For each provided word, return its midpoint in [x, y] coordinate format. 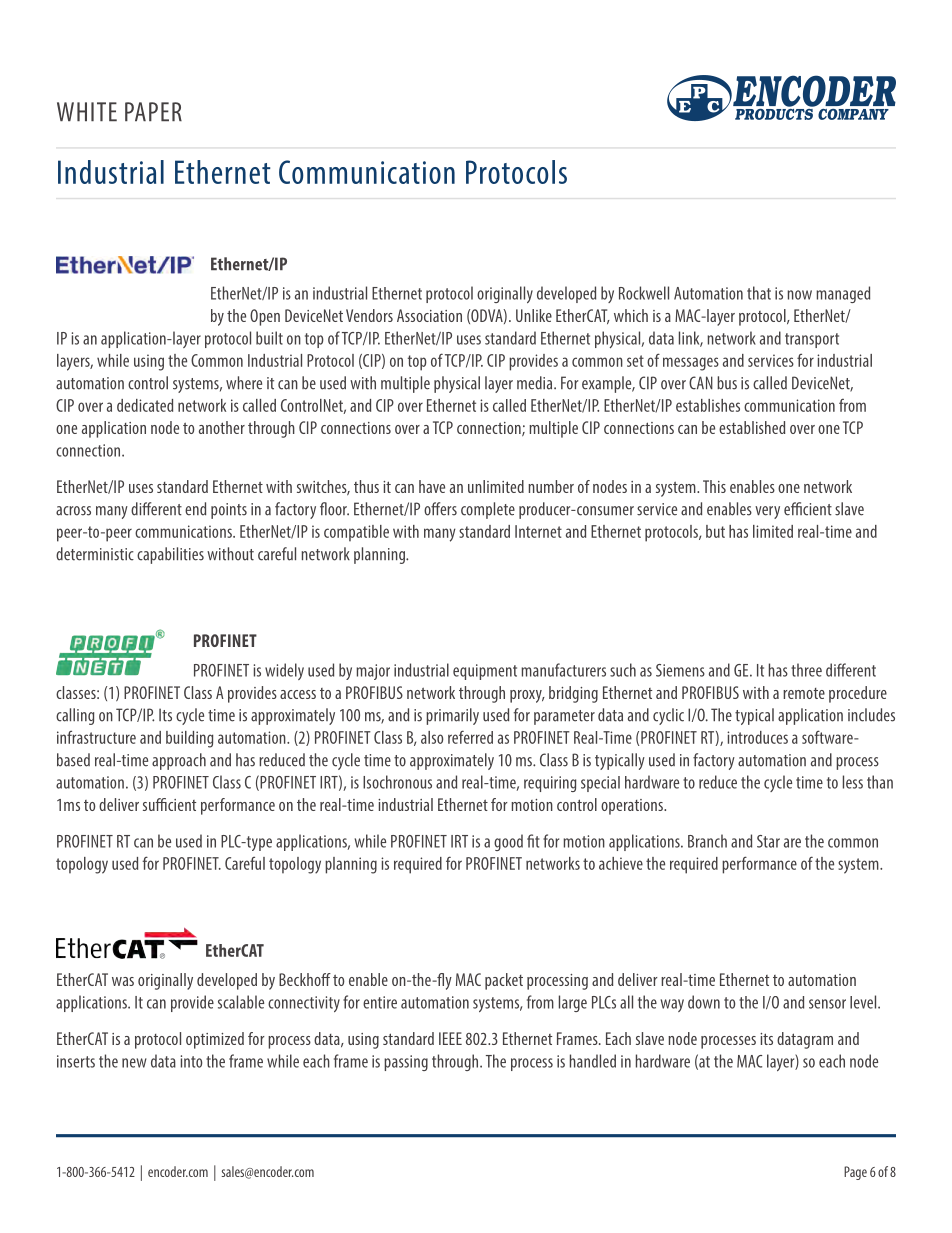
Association [429, 315]
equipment [485, 672]
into [191, 1061]
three [806, 670]
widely [284, 671]
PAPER [153, 111]
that [759, 293]
